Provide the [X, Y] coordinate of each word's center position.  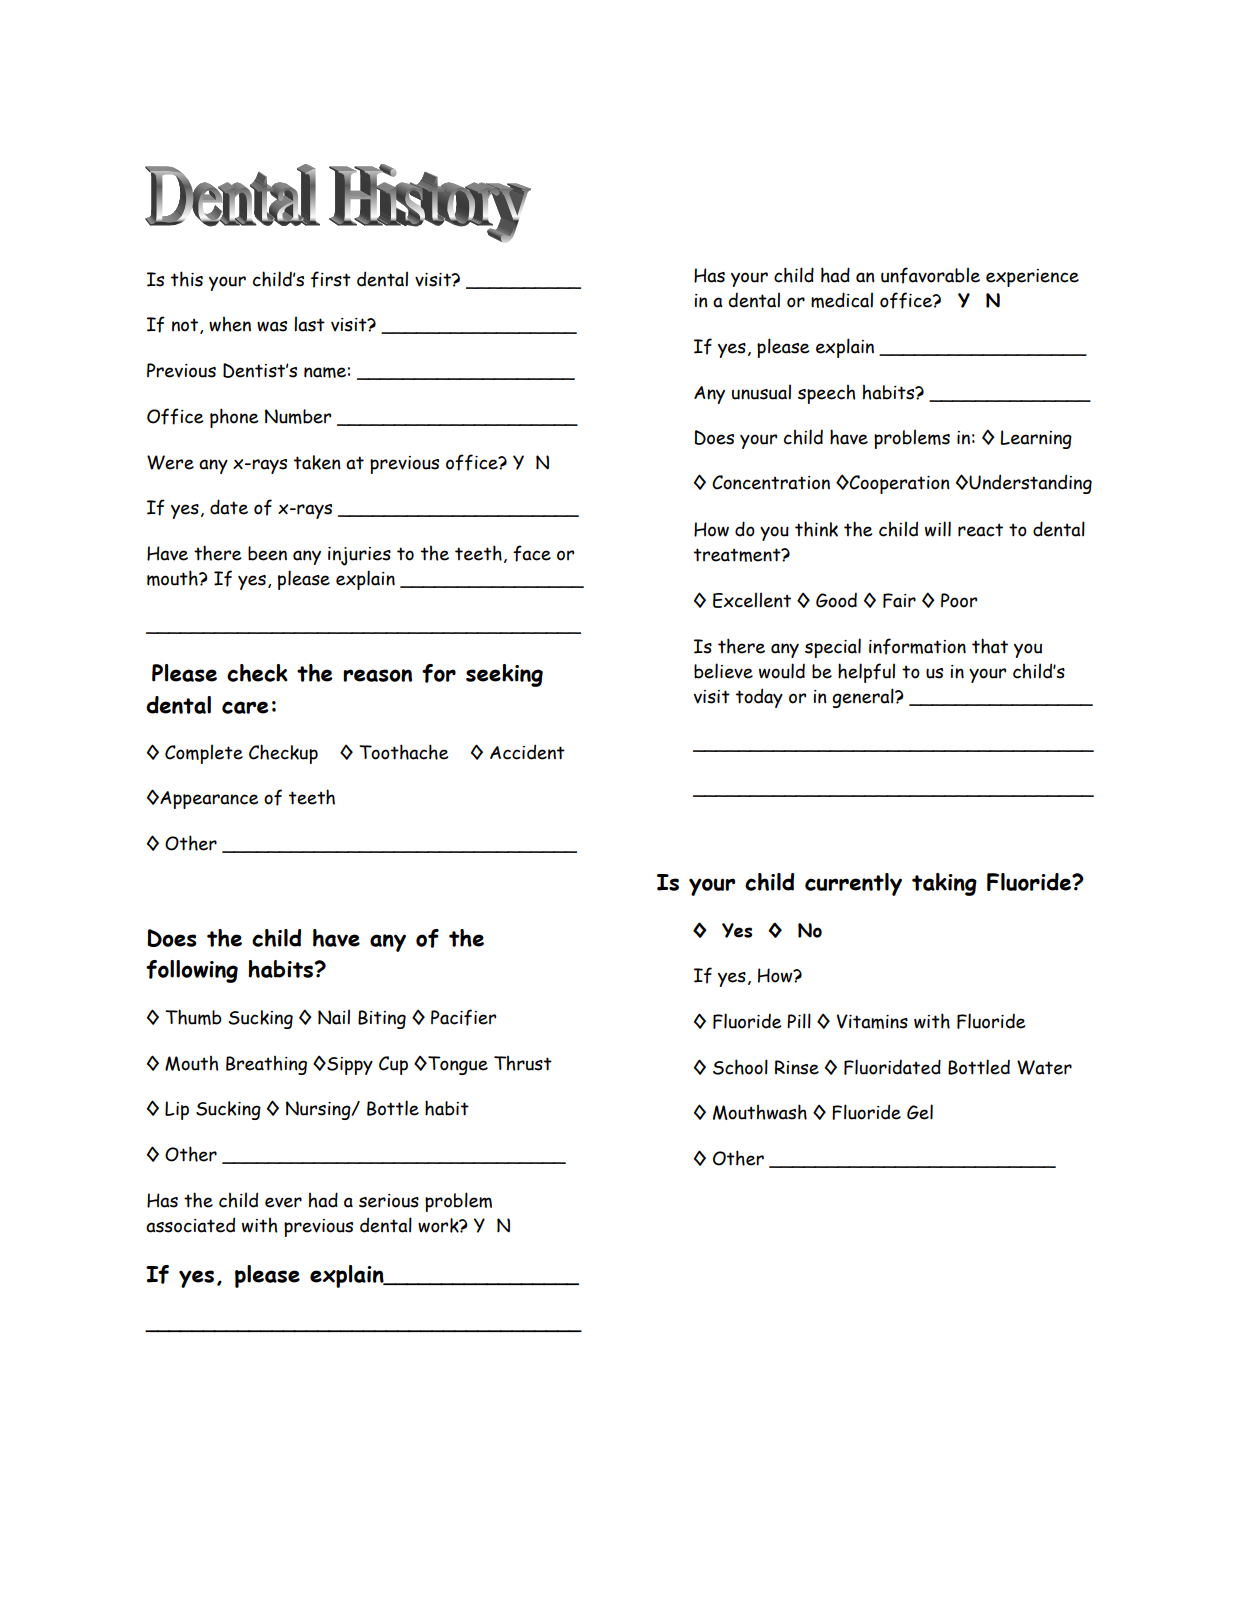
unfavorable [930, 275]
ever [283, 1202]
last [309, 324]
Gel [920, 1112]
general [864, 698]
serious [389, 1201]
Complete [204, 754]
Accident [527, 752]
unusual [761, 392]
